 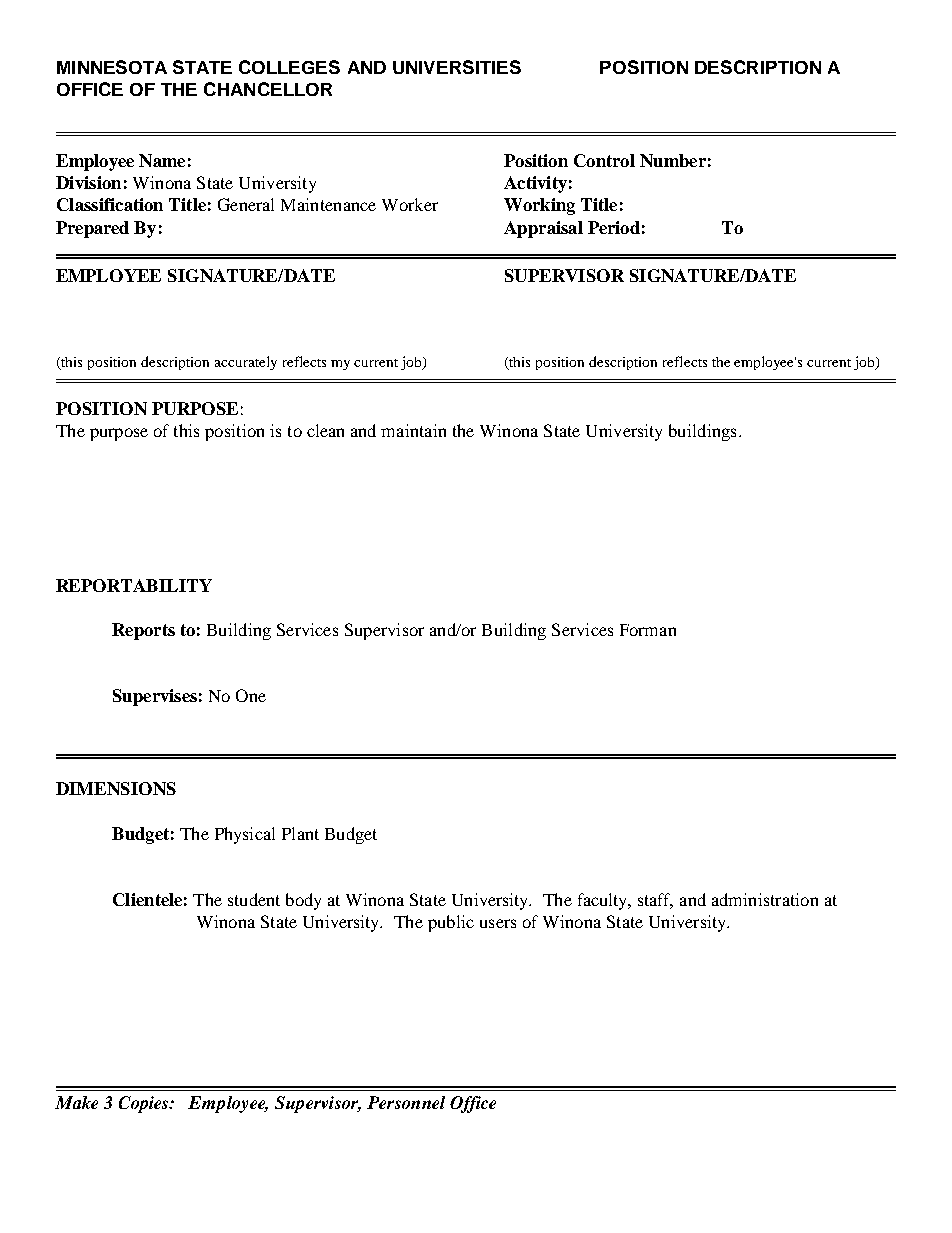 I want to click on Supervises, so click(x=155, y=697).
